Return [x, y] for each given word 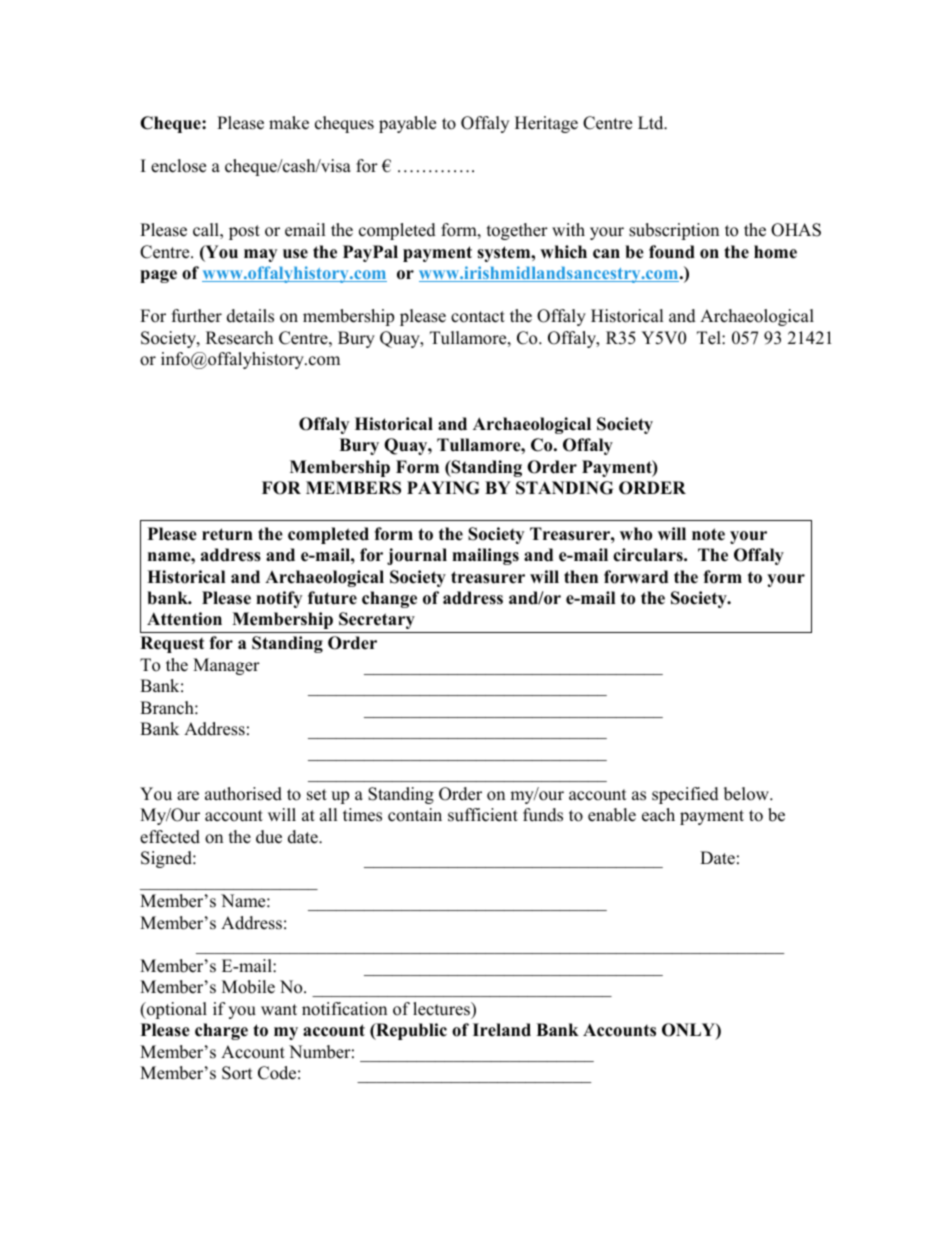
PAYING [443, 488]
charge [221, 1031]
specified [685, 795]
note [708, 534]
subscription [674, 231]
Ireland [502, 1030]
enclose [178, 166]
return [227, 534]
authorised [243, 794]
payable [407, 124]
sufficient [483, 815]
